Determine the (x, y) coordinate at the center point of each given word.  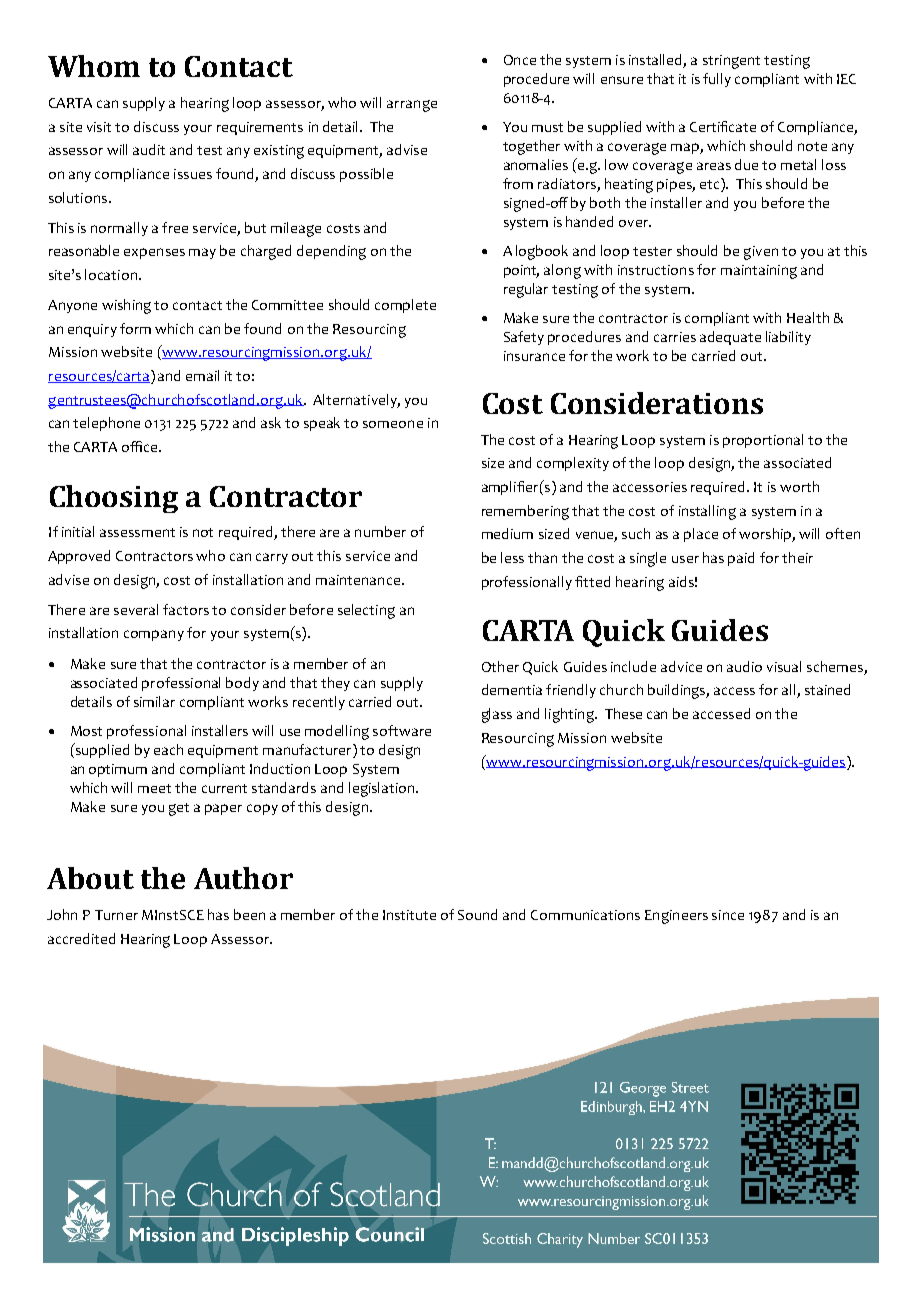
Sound (477, 914)
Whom (94, 66)
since (728, 915)
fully (717, 80)
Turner (116, 915)
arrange (412, 106)
